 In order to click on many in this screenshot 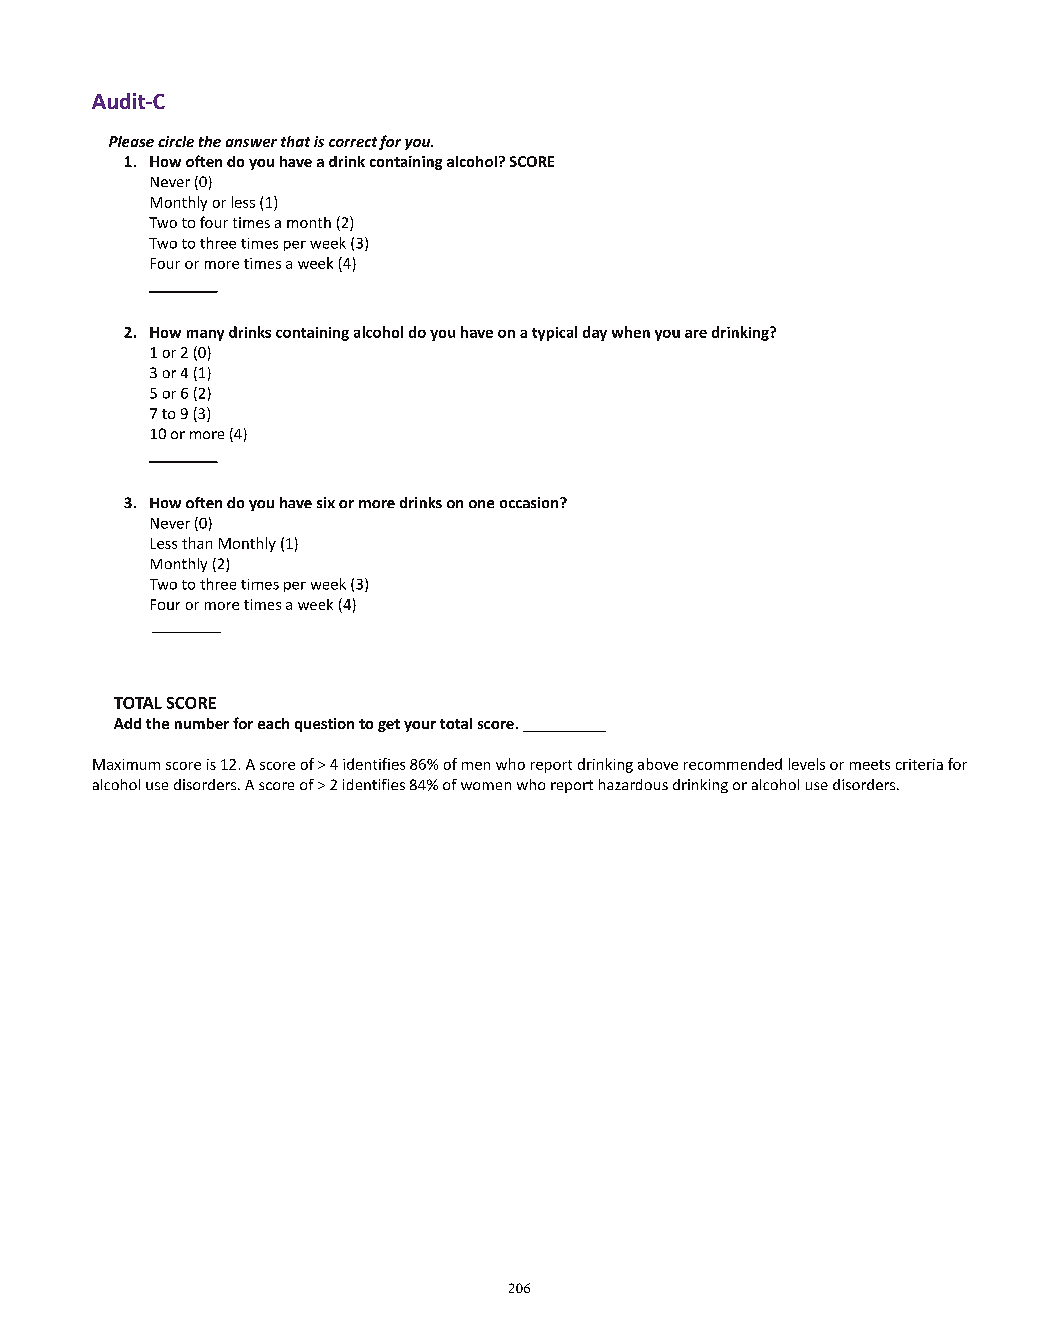, I will do `click(205, 335)`.
